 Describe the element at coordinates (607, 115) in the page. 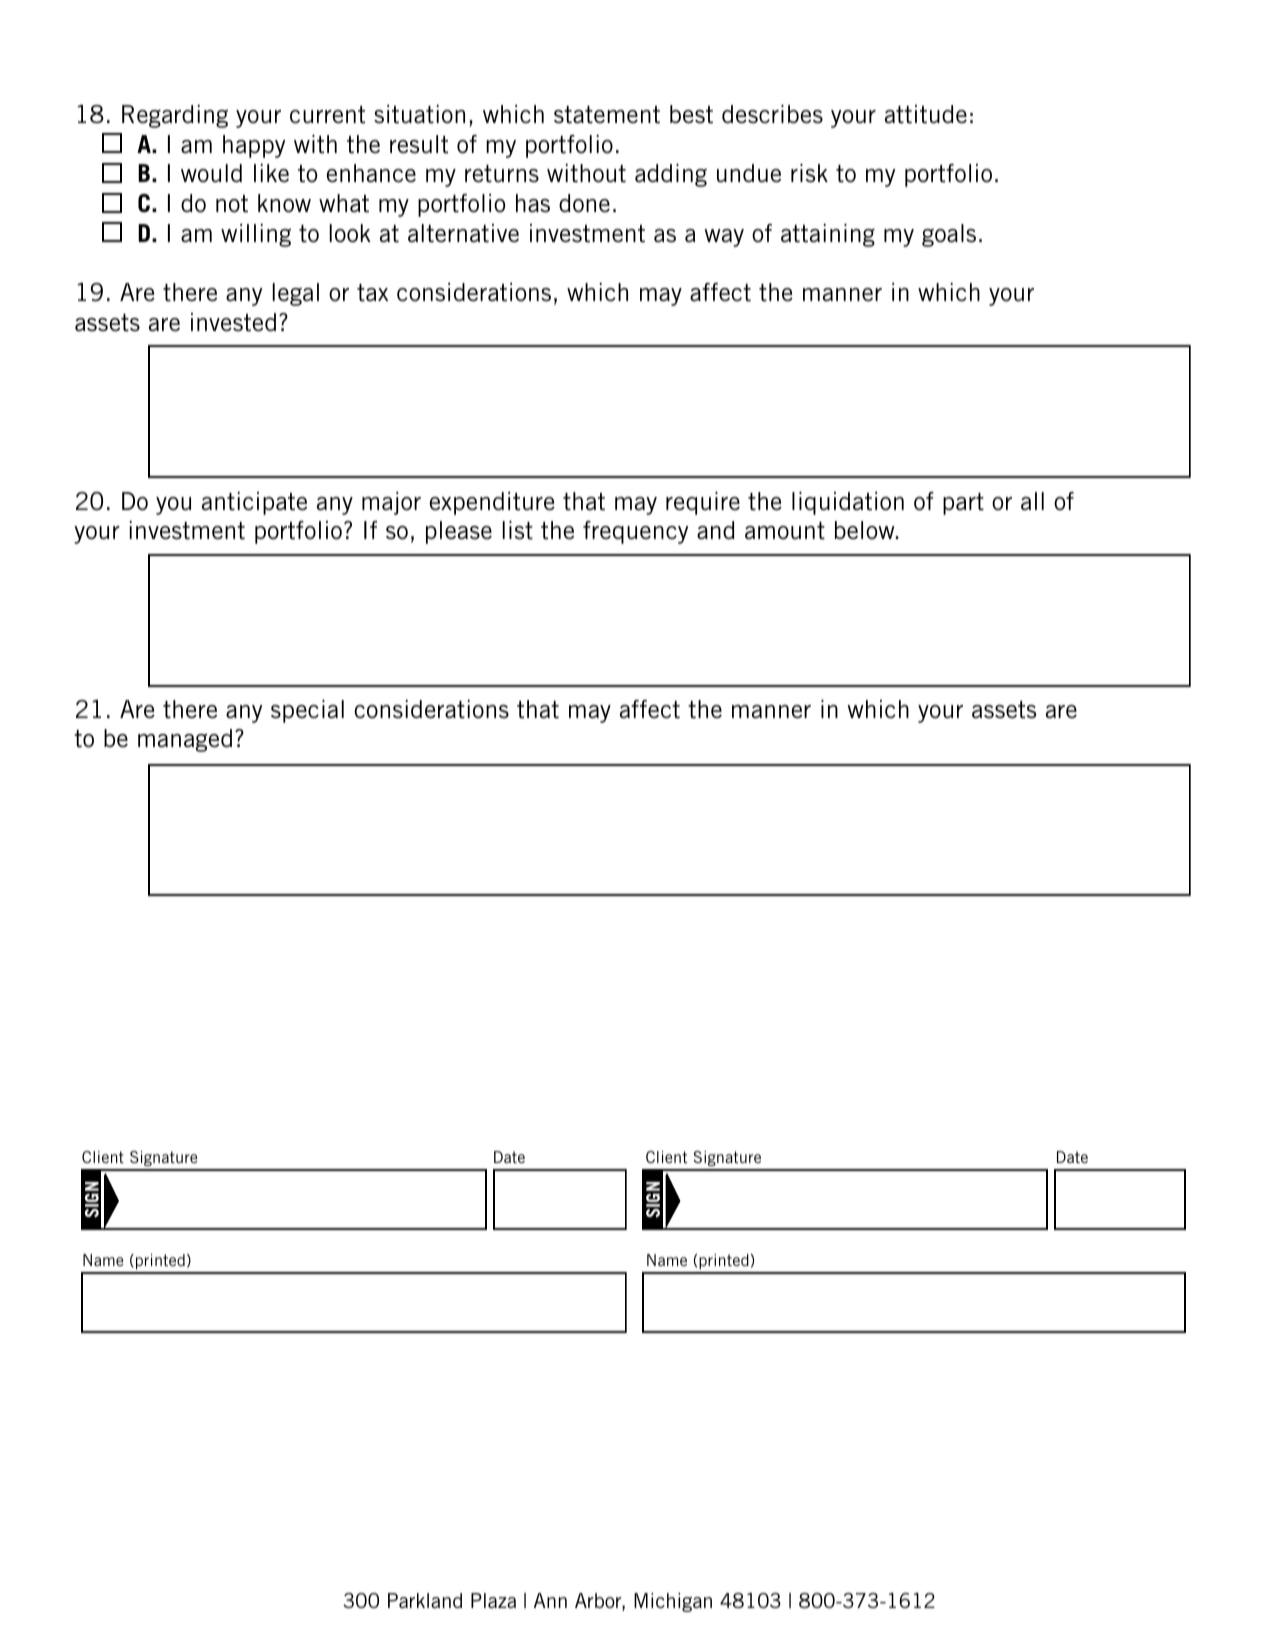

I see `statement` at that location.
